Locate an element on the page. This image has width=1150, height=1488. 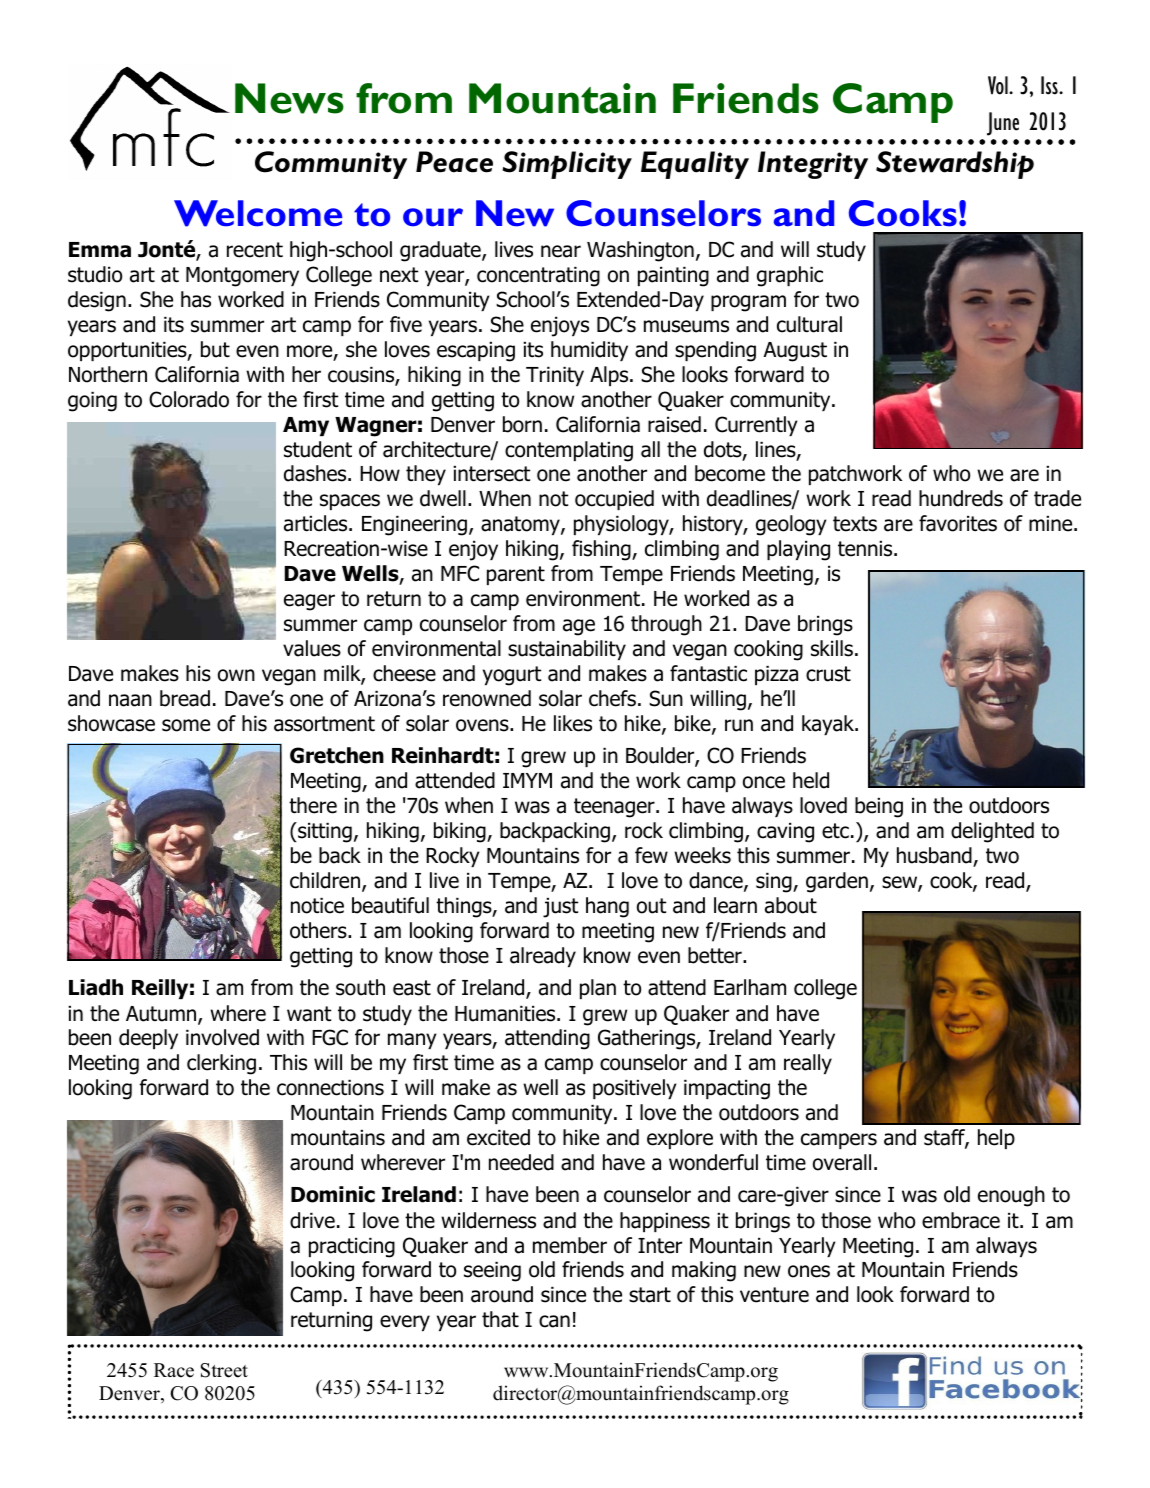
Simplicity is located at coordinates (567, 165).
